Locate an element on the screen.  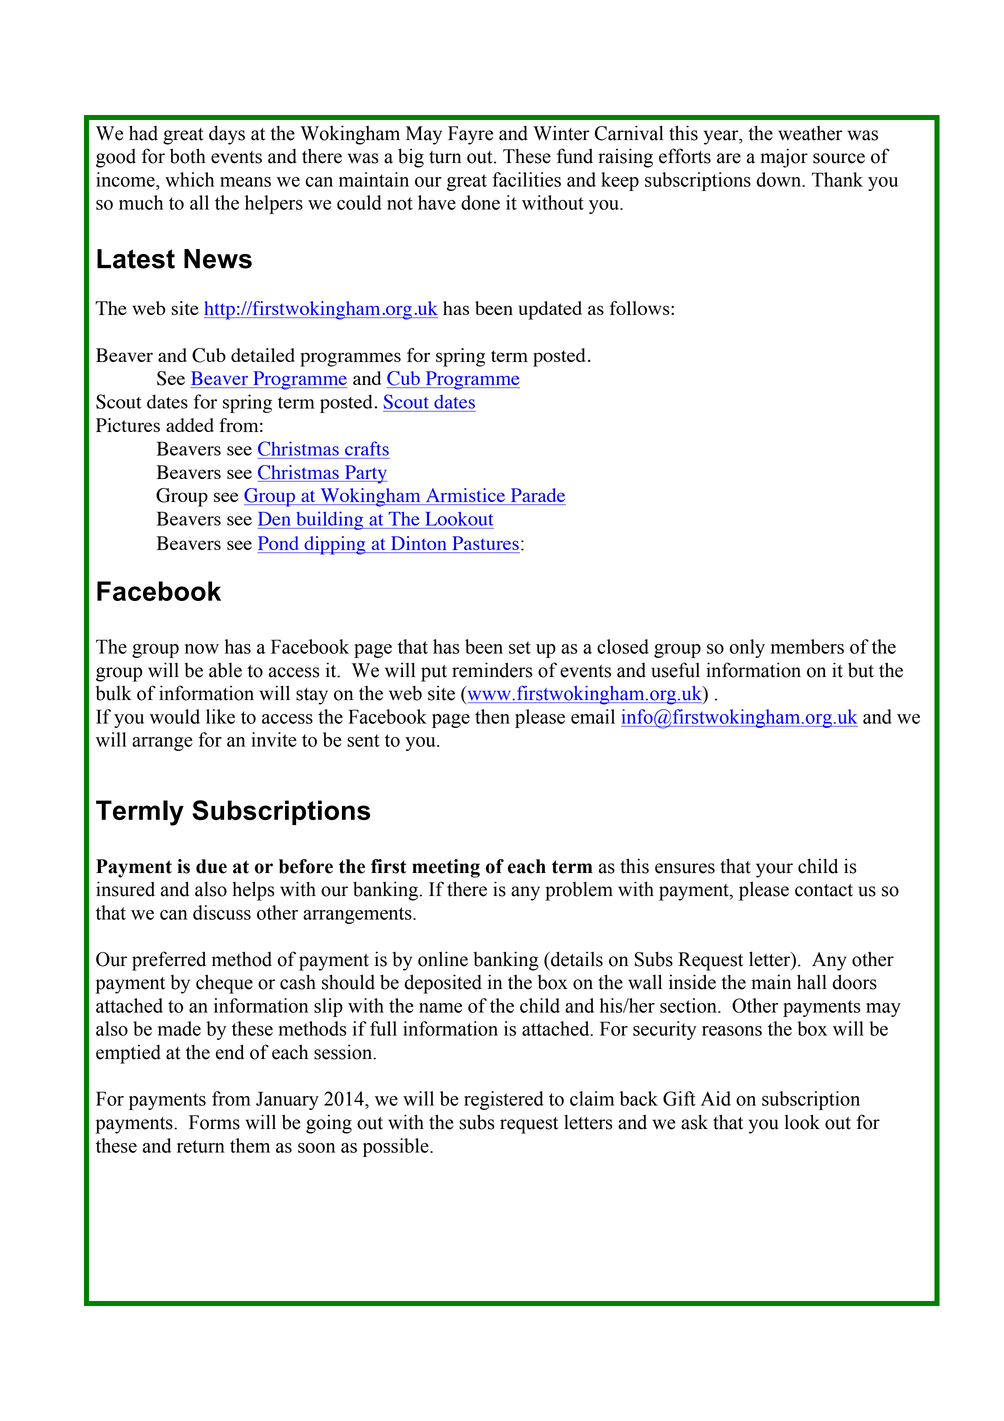
only is located at coordinates (747, 648).
